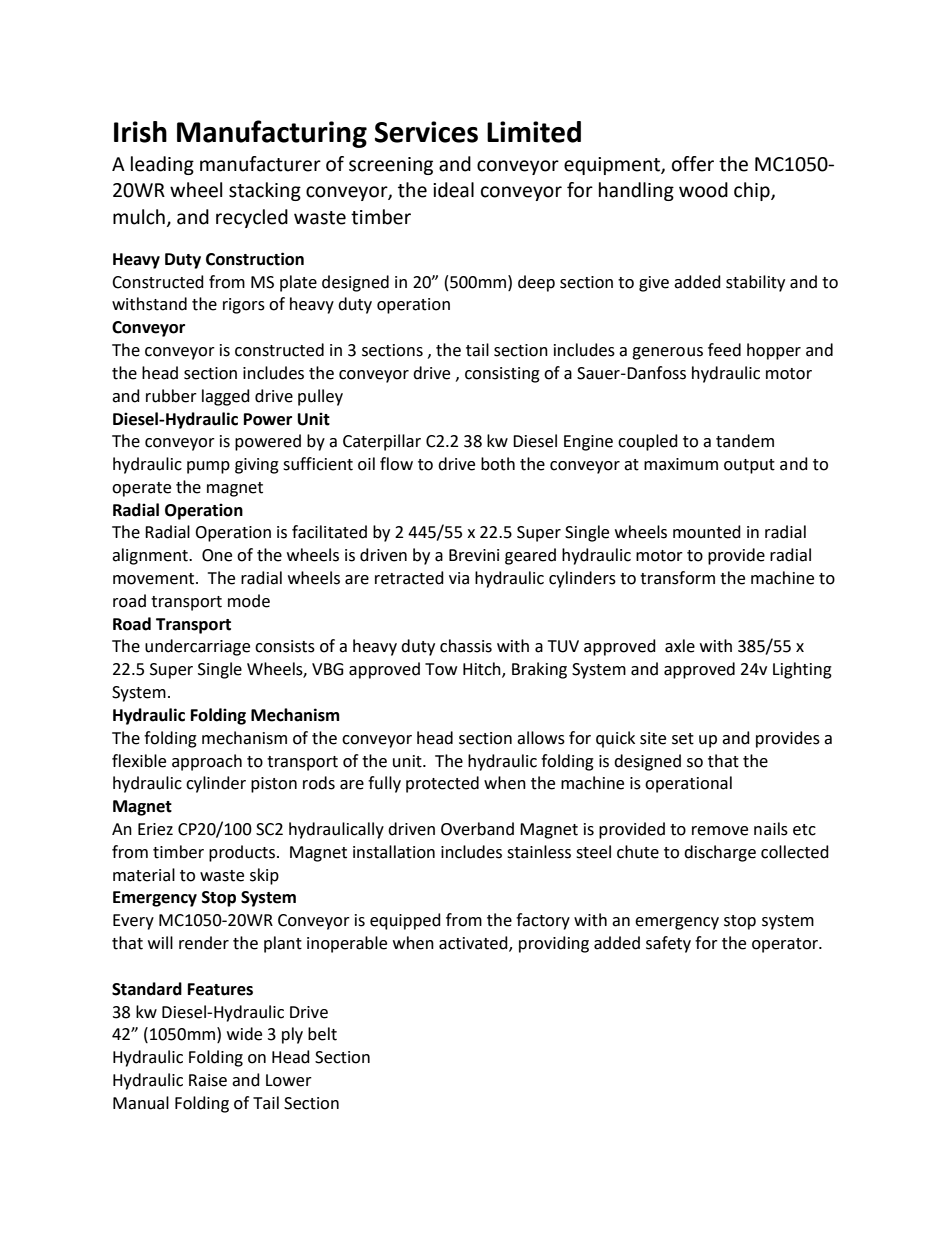 This screenshot has width=952, height=1233. What do you see at coordinates (207, 762) in the screenshot?
I see `approach` at bounding box center [207, 762].
